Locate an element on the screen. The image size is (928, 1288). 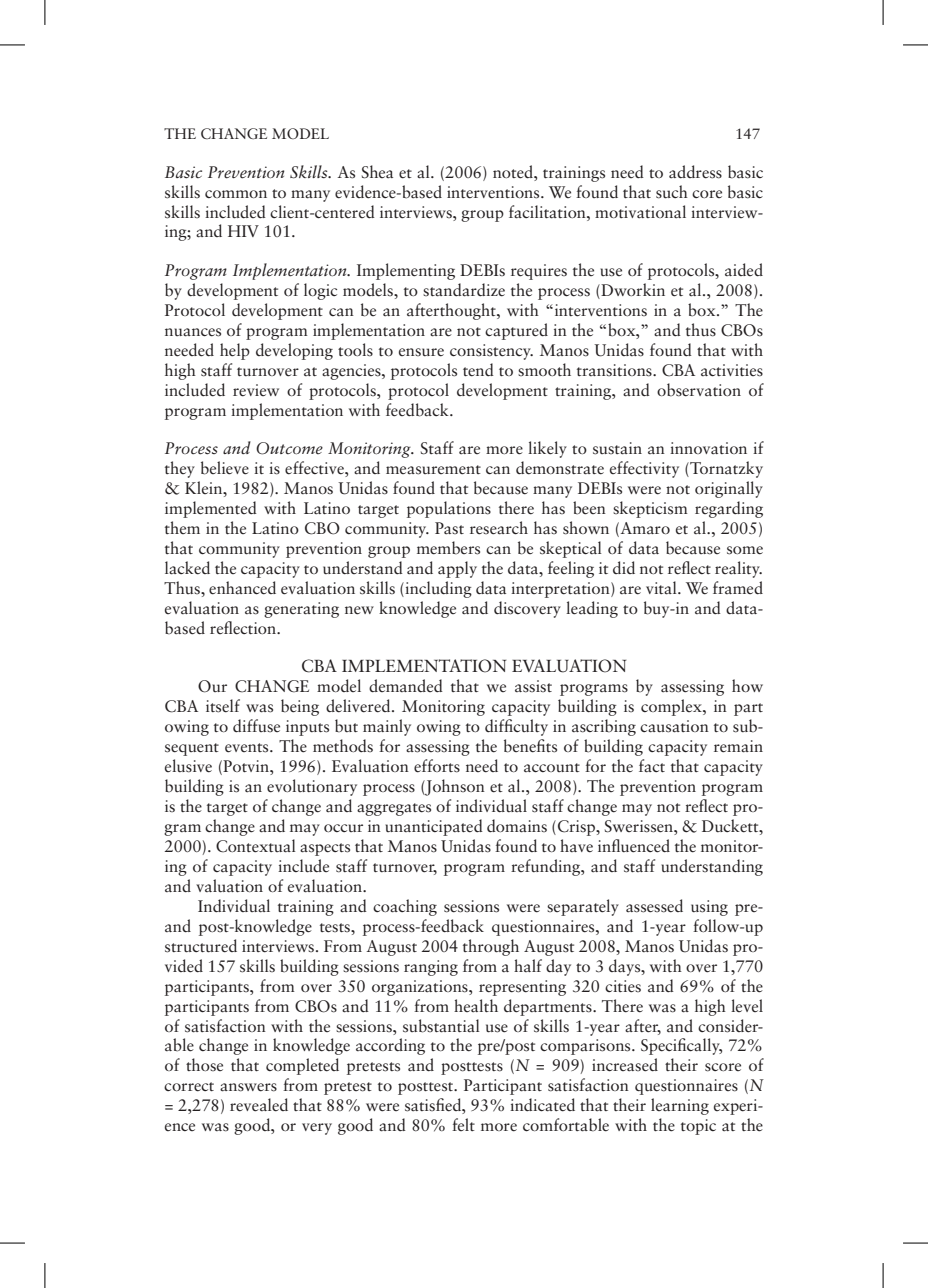
measurement is located at coordinates (433, 470).
